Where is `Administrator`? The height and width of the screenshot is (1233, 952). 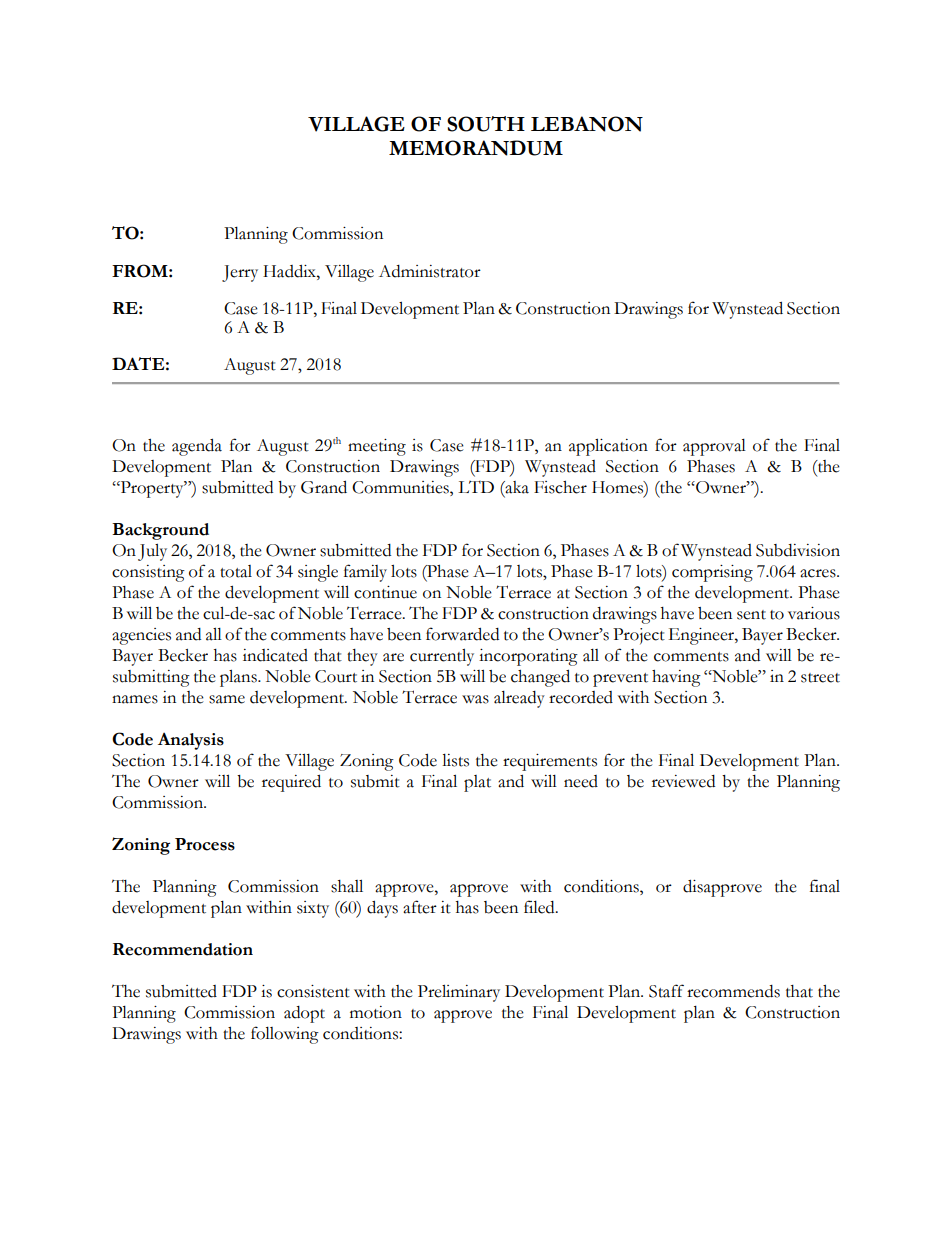
Administrator is located at coordinates (430, 271).
